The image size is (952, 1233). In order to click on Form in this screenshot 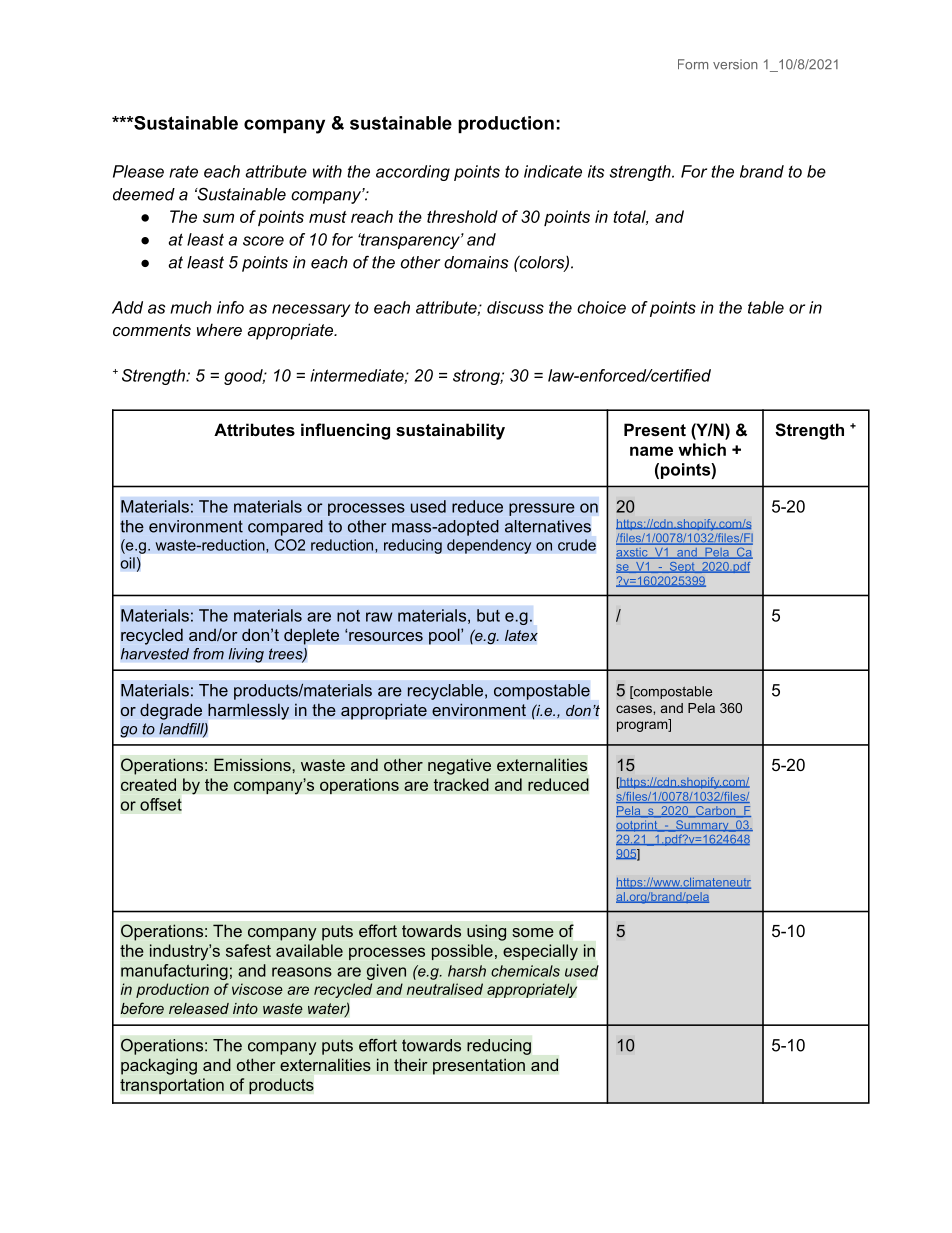, I will do `click(693, 64)`.
